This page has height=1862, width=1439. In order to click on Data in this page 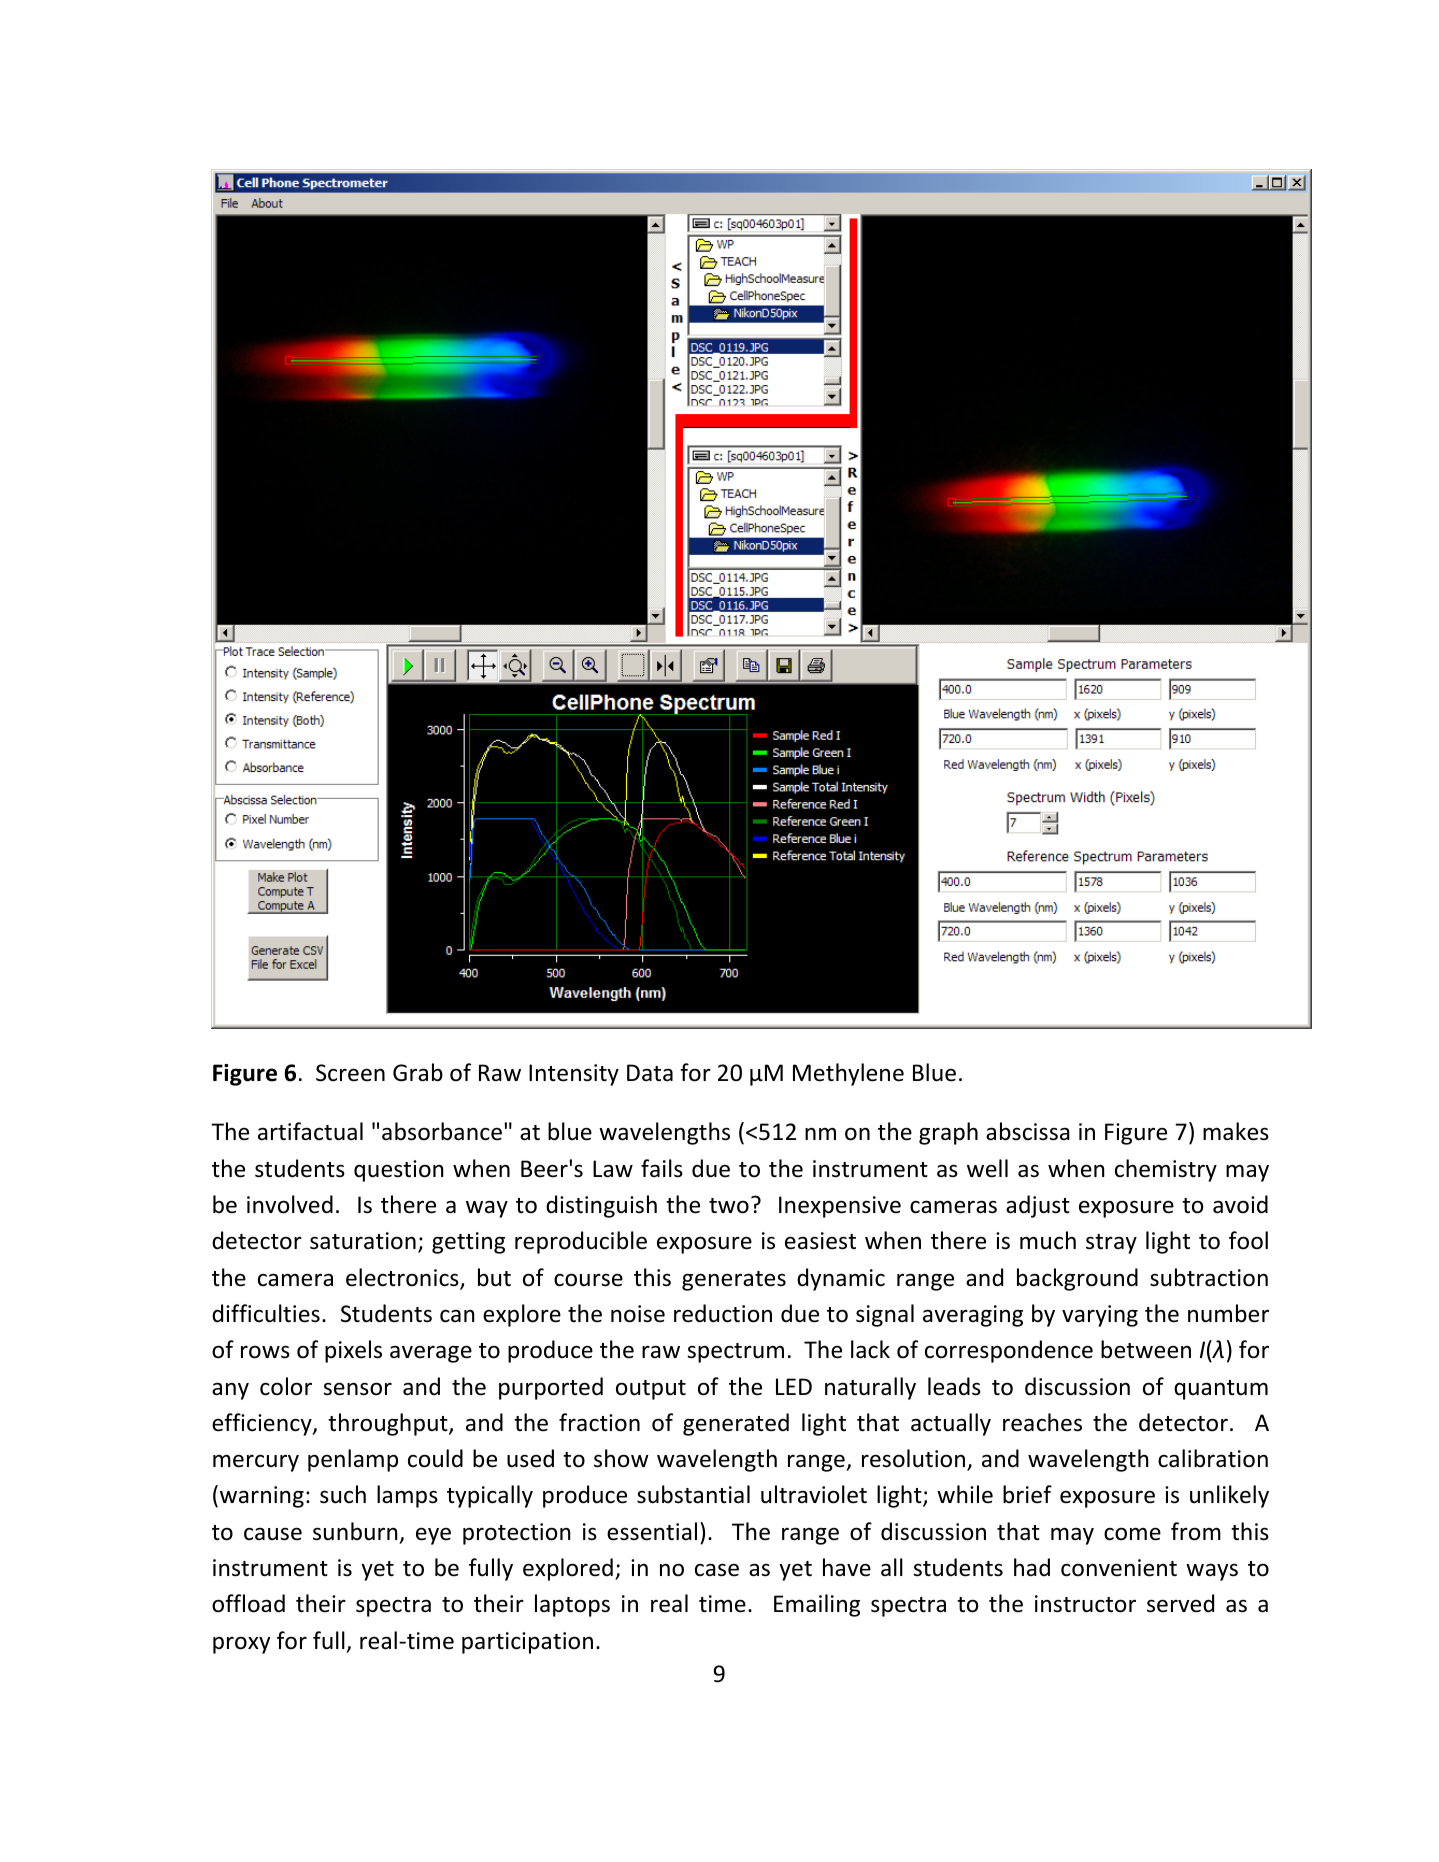, I will do `click(650, 1072)`.
